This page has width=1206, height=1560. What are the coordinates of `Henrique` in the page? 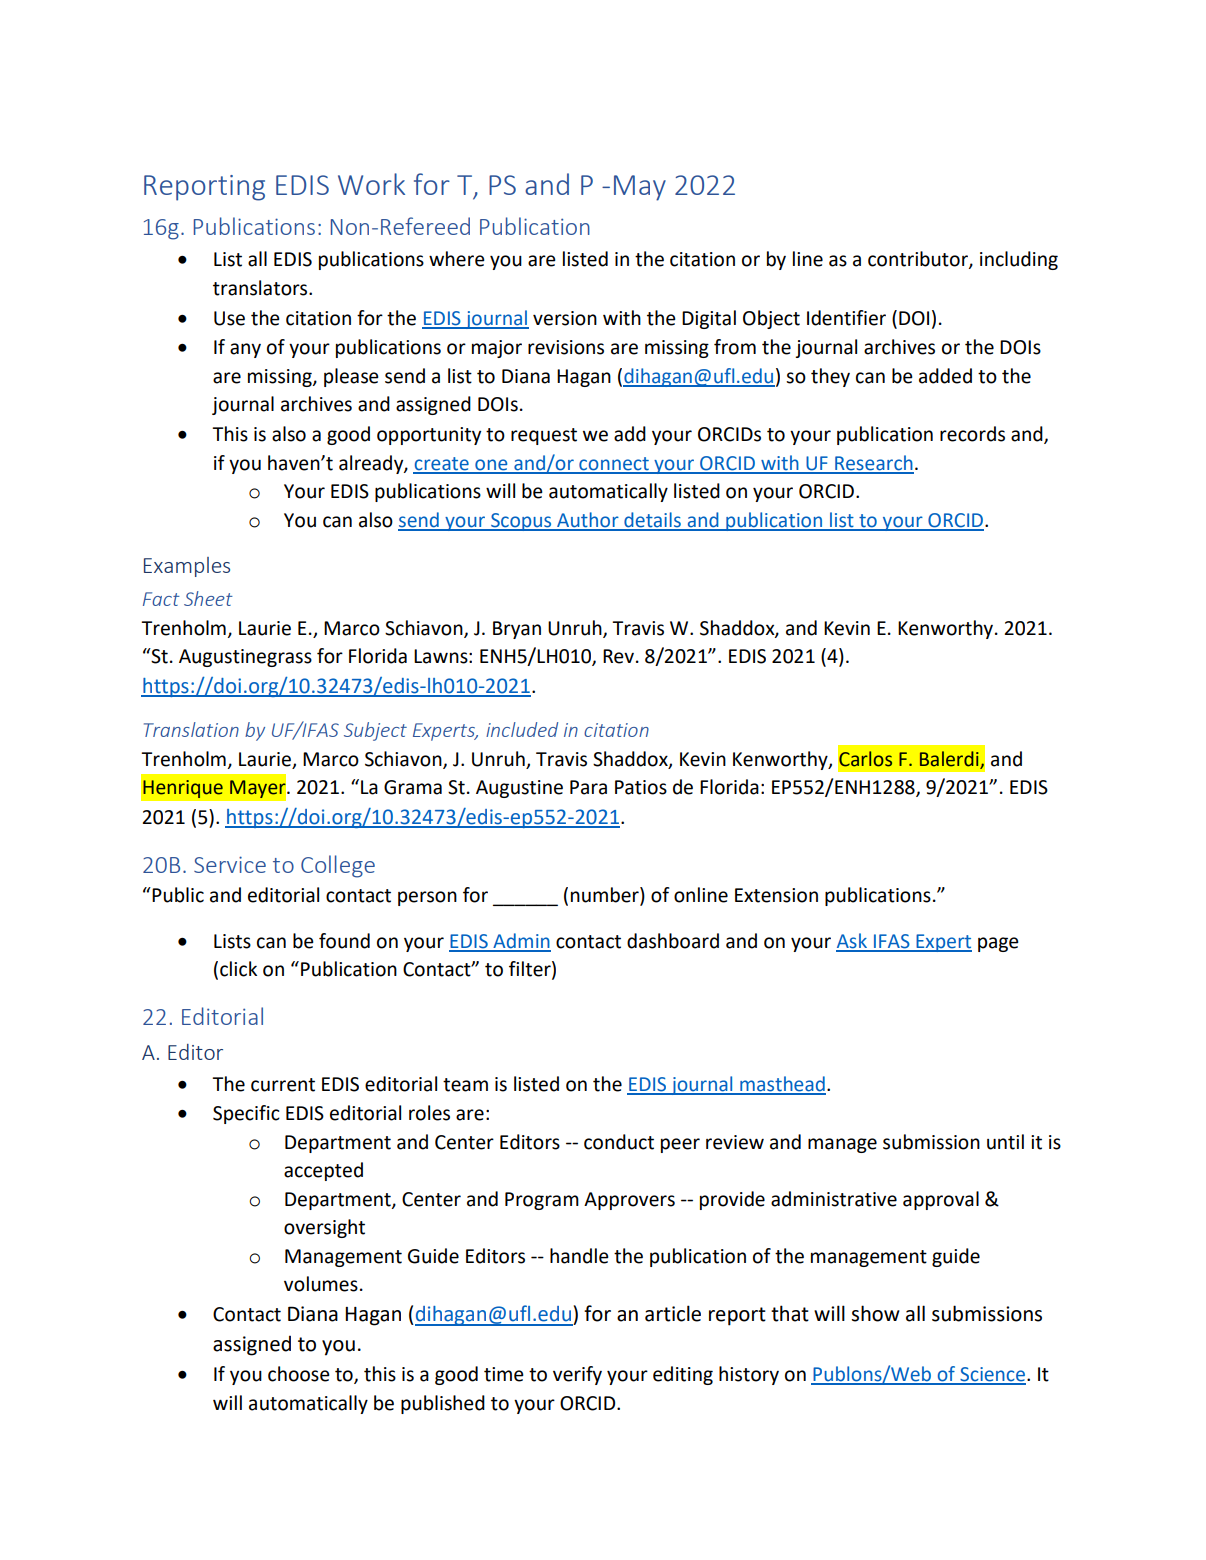 It's located at (183, 789).
